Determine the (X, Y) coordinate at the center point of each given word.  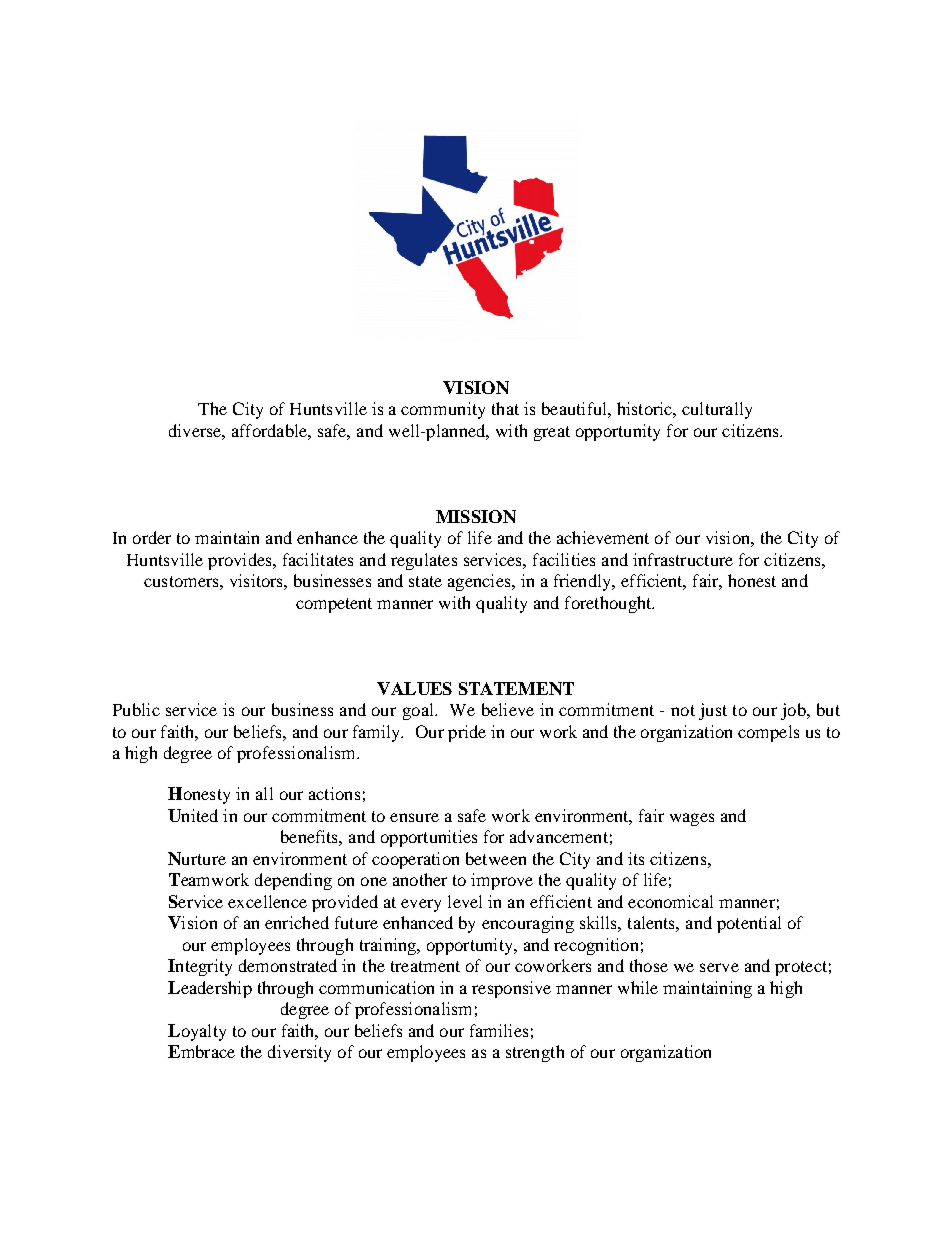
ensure (414, 817)
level (465, 901)
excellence (267, 901)
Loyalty (197, 1032)
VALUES (414, 688)
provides (241, 561)
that (505, 408)
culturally (717, 410)
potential (749, 924)
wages (692, 819)
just (713, 711)
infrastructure (683, 559)
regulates (424, 561)
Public (136, 709)
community (443, 410)
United (193, 815)
